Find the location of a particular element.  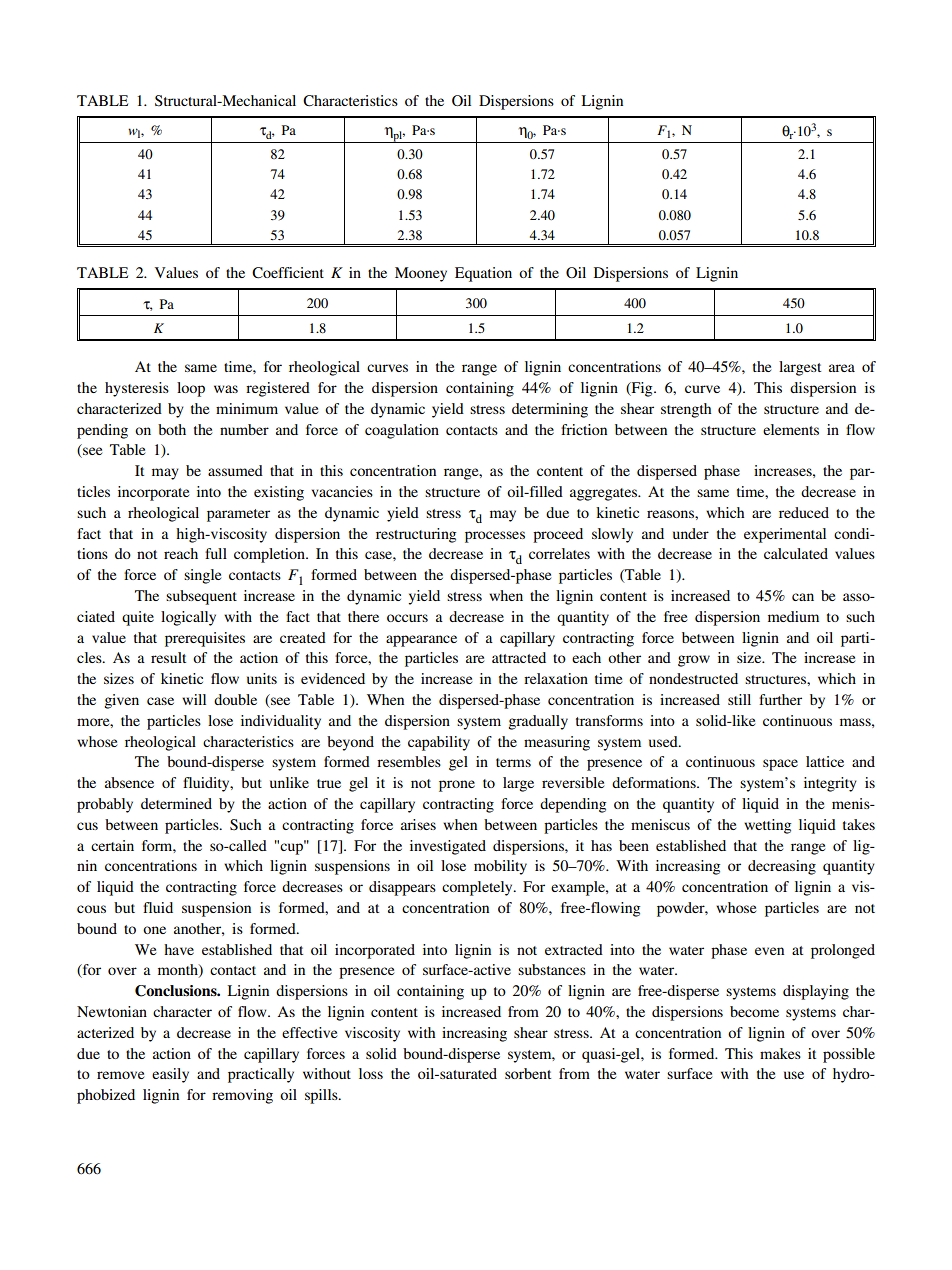

further is located at coordinates (780, 699).
